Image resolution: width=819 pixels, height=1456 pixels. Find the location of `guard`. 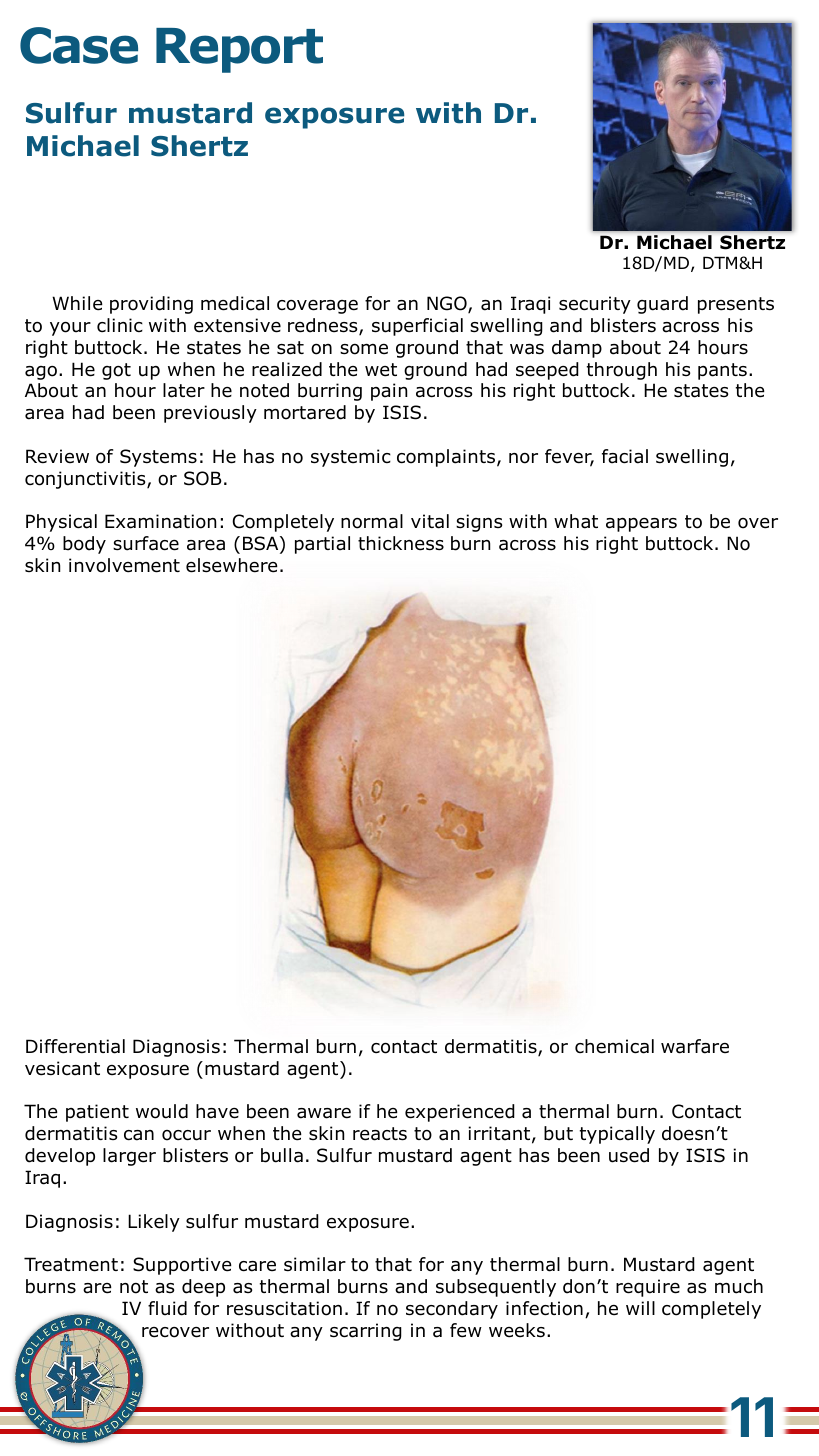

guard is located at coordinates (662, 305).
